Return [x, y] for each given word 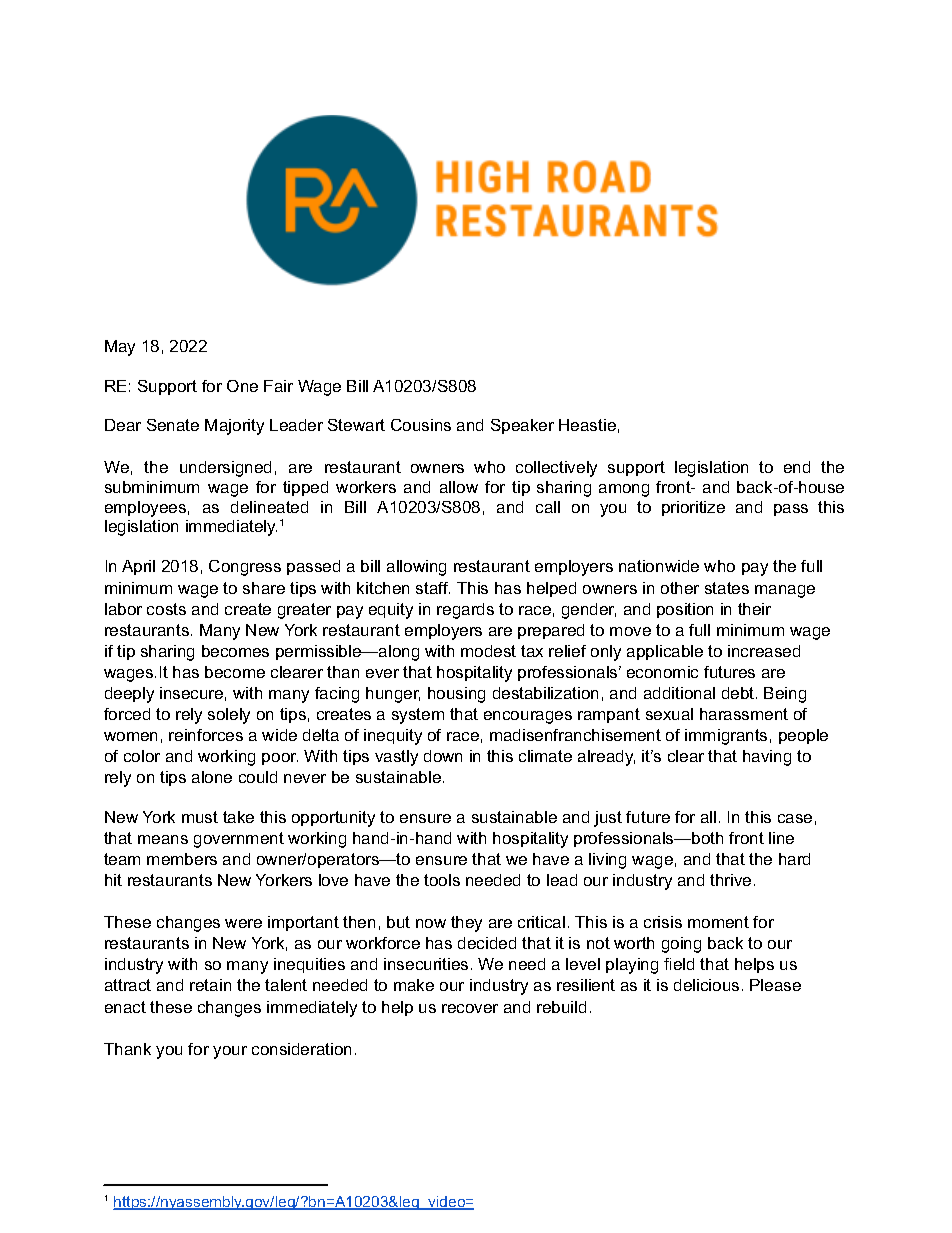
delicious [706, 985]
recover [470, 1008]
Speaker [522, 426]
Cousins [421, 425]
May [120, 348]
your [230, 1052]
